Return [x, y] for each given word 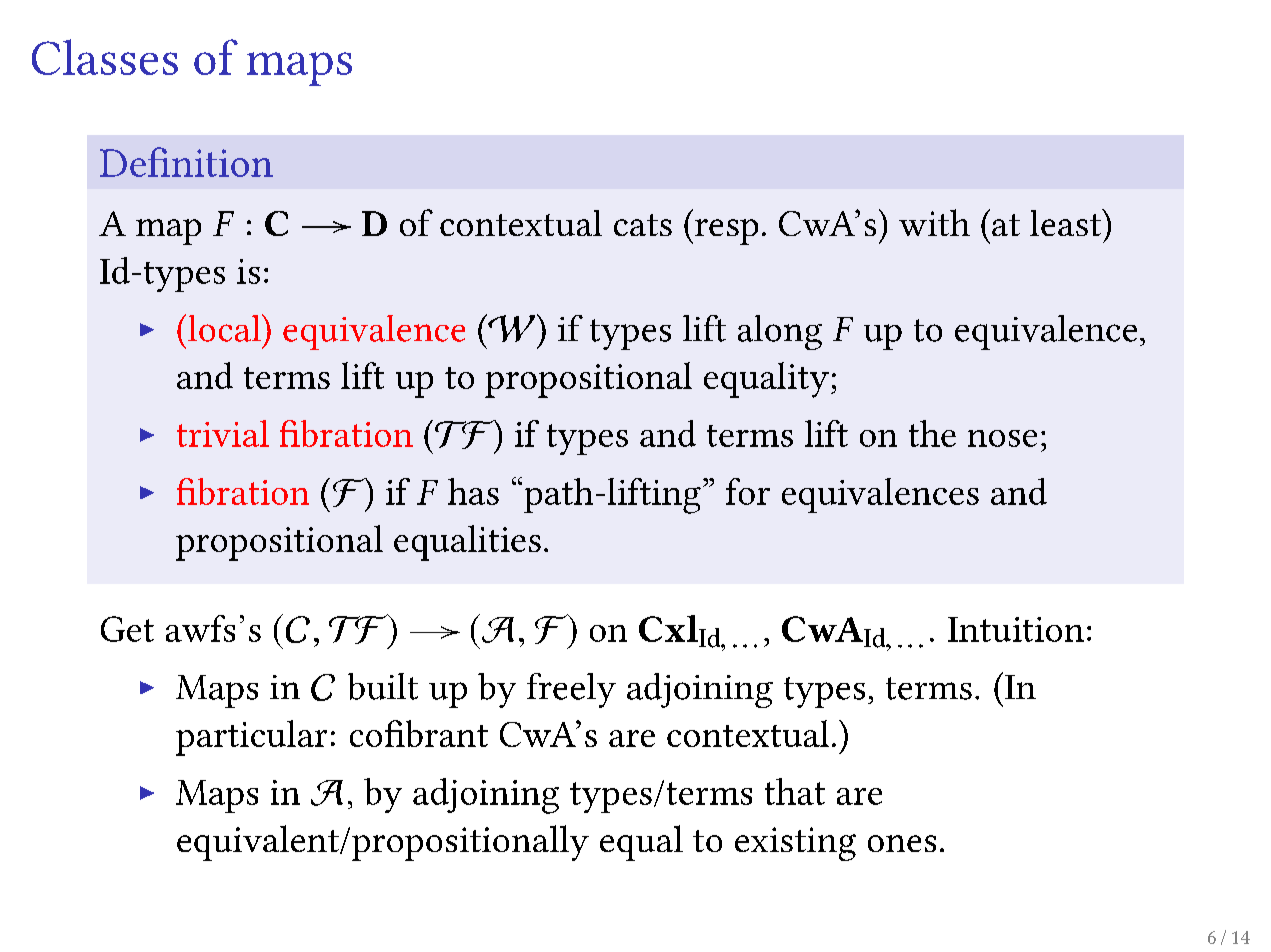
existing [795, 844]
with [934, 222]
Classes [105, 57]
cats [643, 225]
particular [251, 738]
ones [902, 843]
